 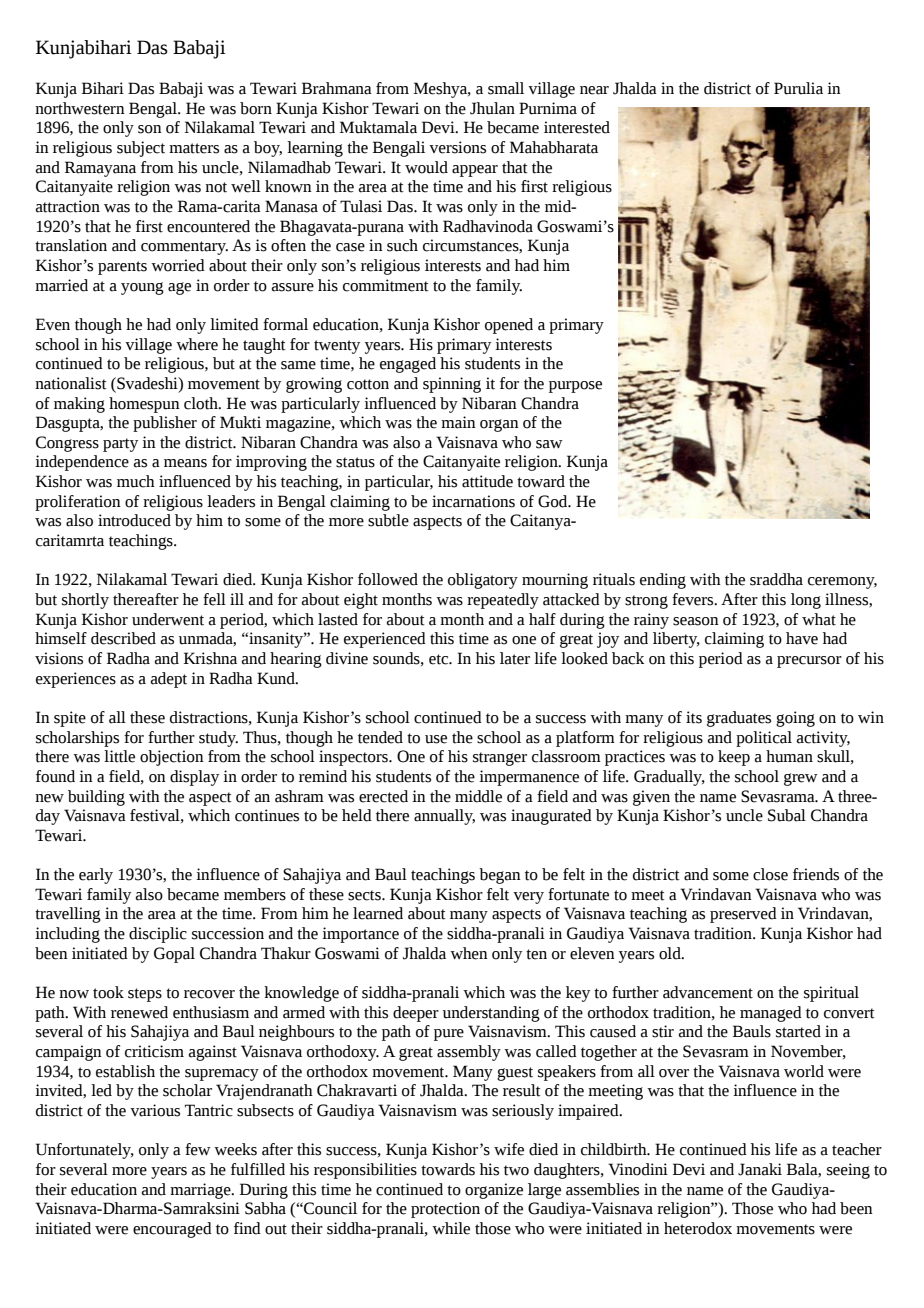 What do you see at coordinates (770, 874) in the screenshot?
I see `close` at bounding box center [770, 874].
